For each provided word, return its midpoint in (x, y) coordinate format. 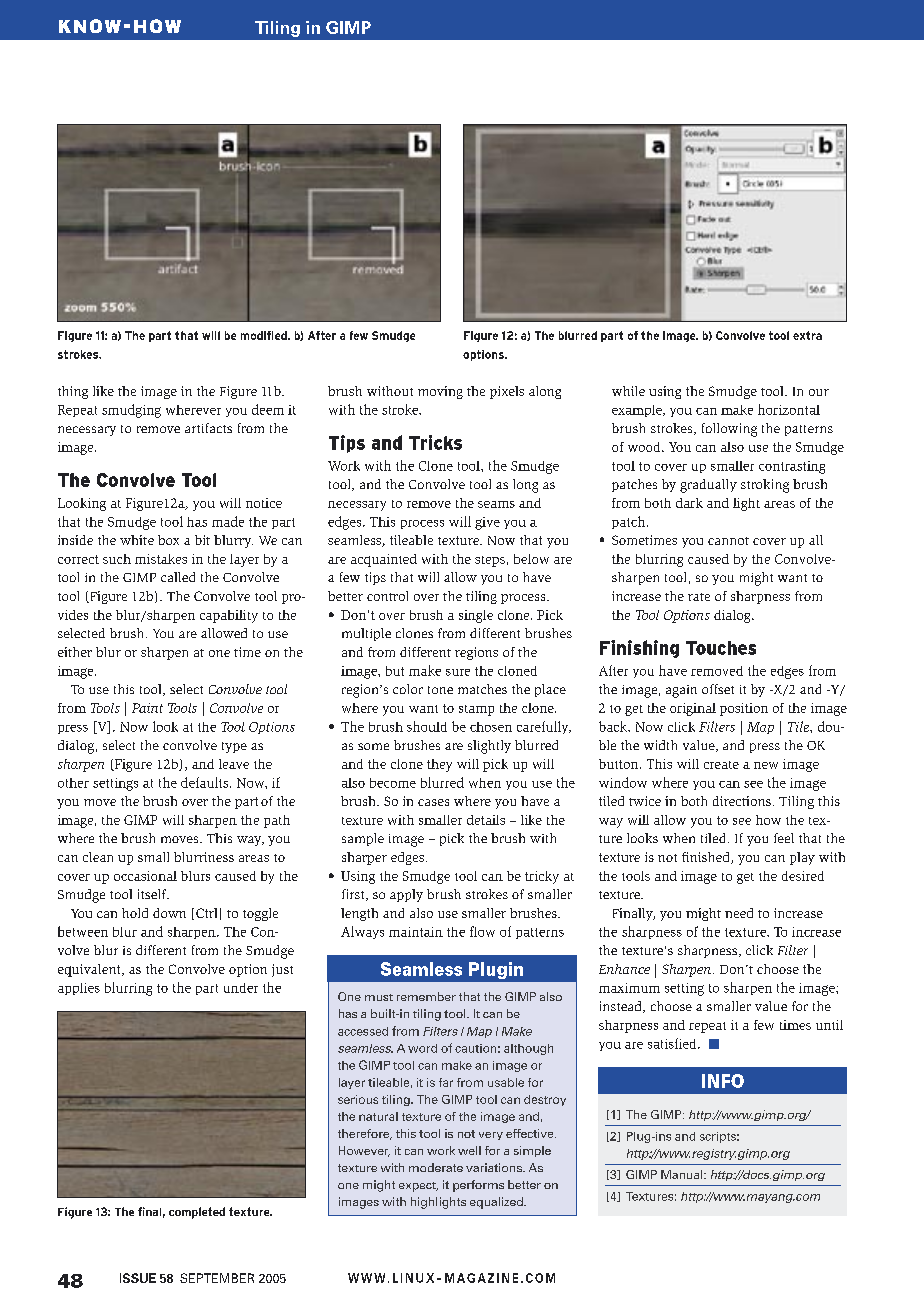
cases (433, 802)
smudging (131, 411)
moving (440, 392)
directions (742, 801)
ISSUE (138, 1278)
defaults (204, 782)
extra (807, 335)
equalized (497, 1203)
